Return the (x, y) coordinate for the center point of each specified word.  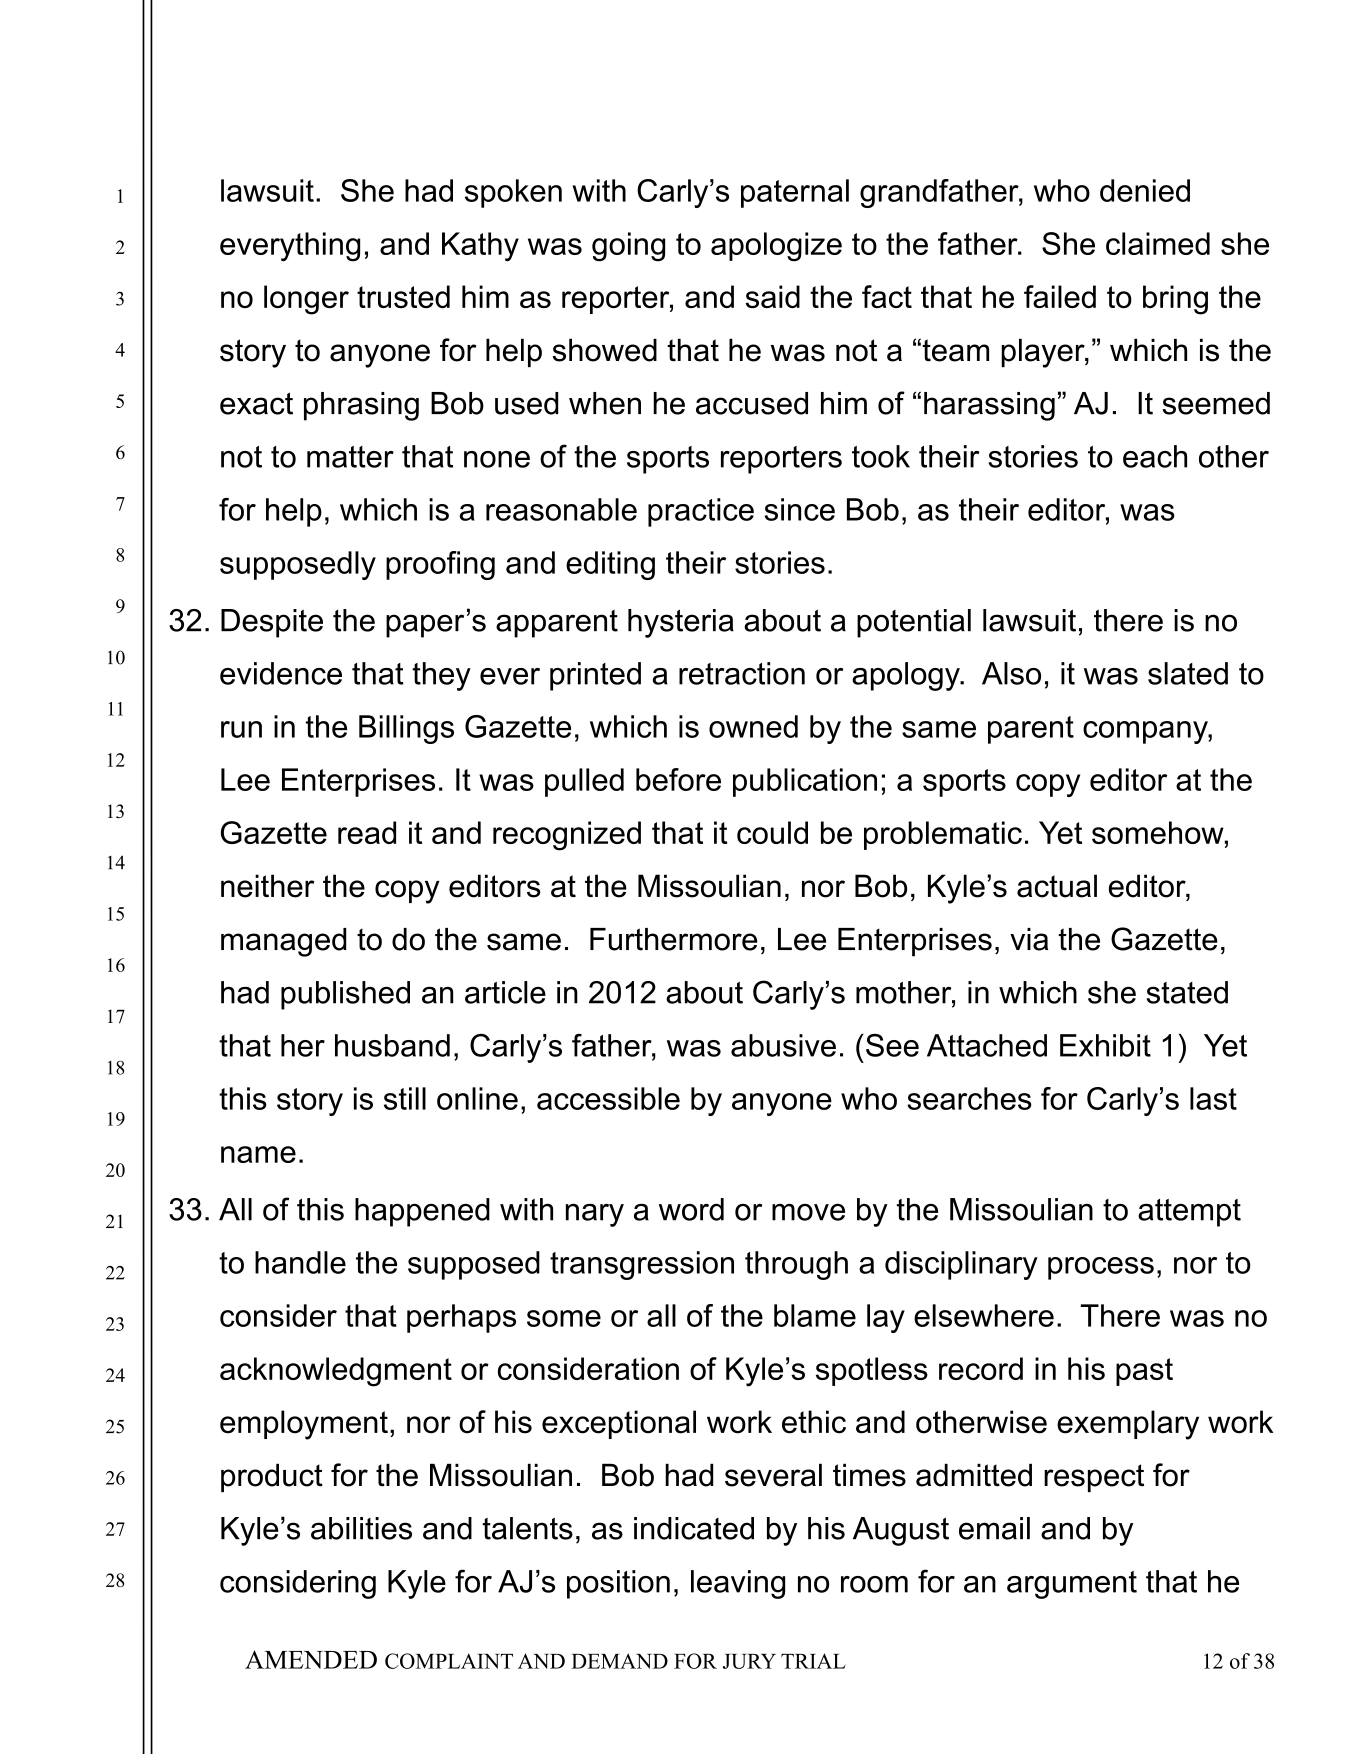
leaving (738, 1584)
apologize (776, 247)
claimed (1158, 243)
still (405, 1098)
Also (1011, 673)
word (691, 1209)
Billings (406, 729)
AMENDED (311, 1659)
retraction (742, 673)
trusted (403, 296)
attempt (1189, 1213)
